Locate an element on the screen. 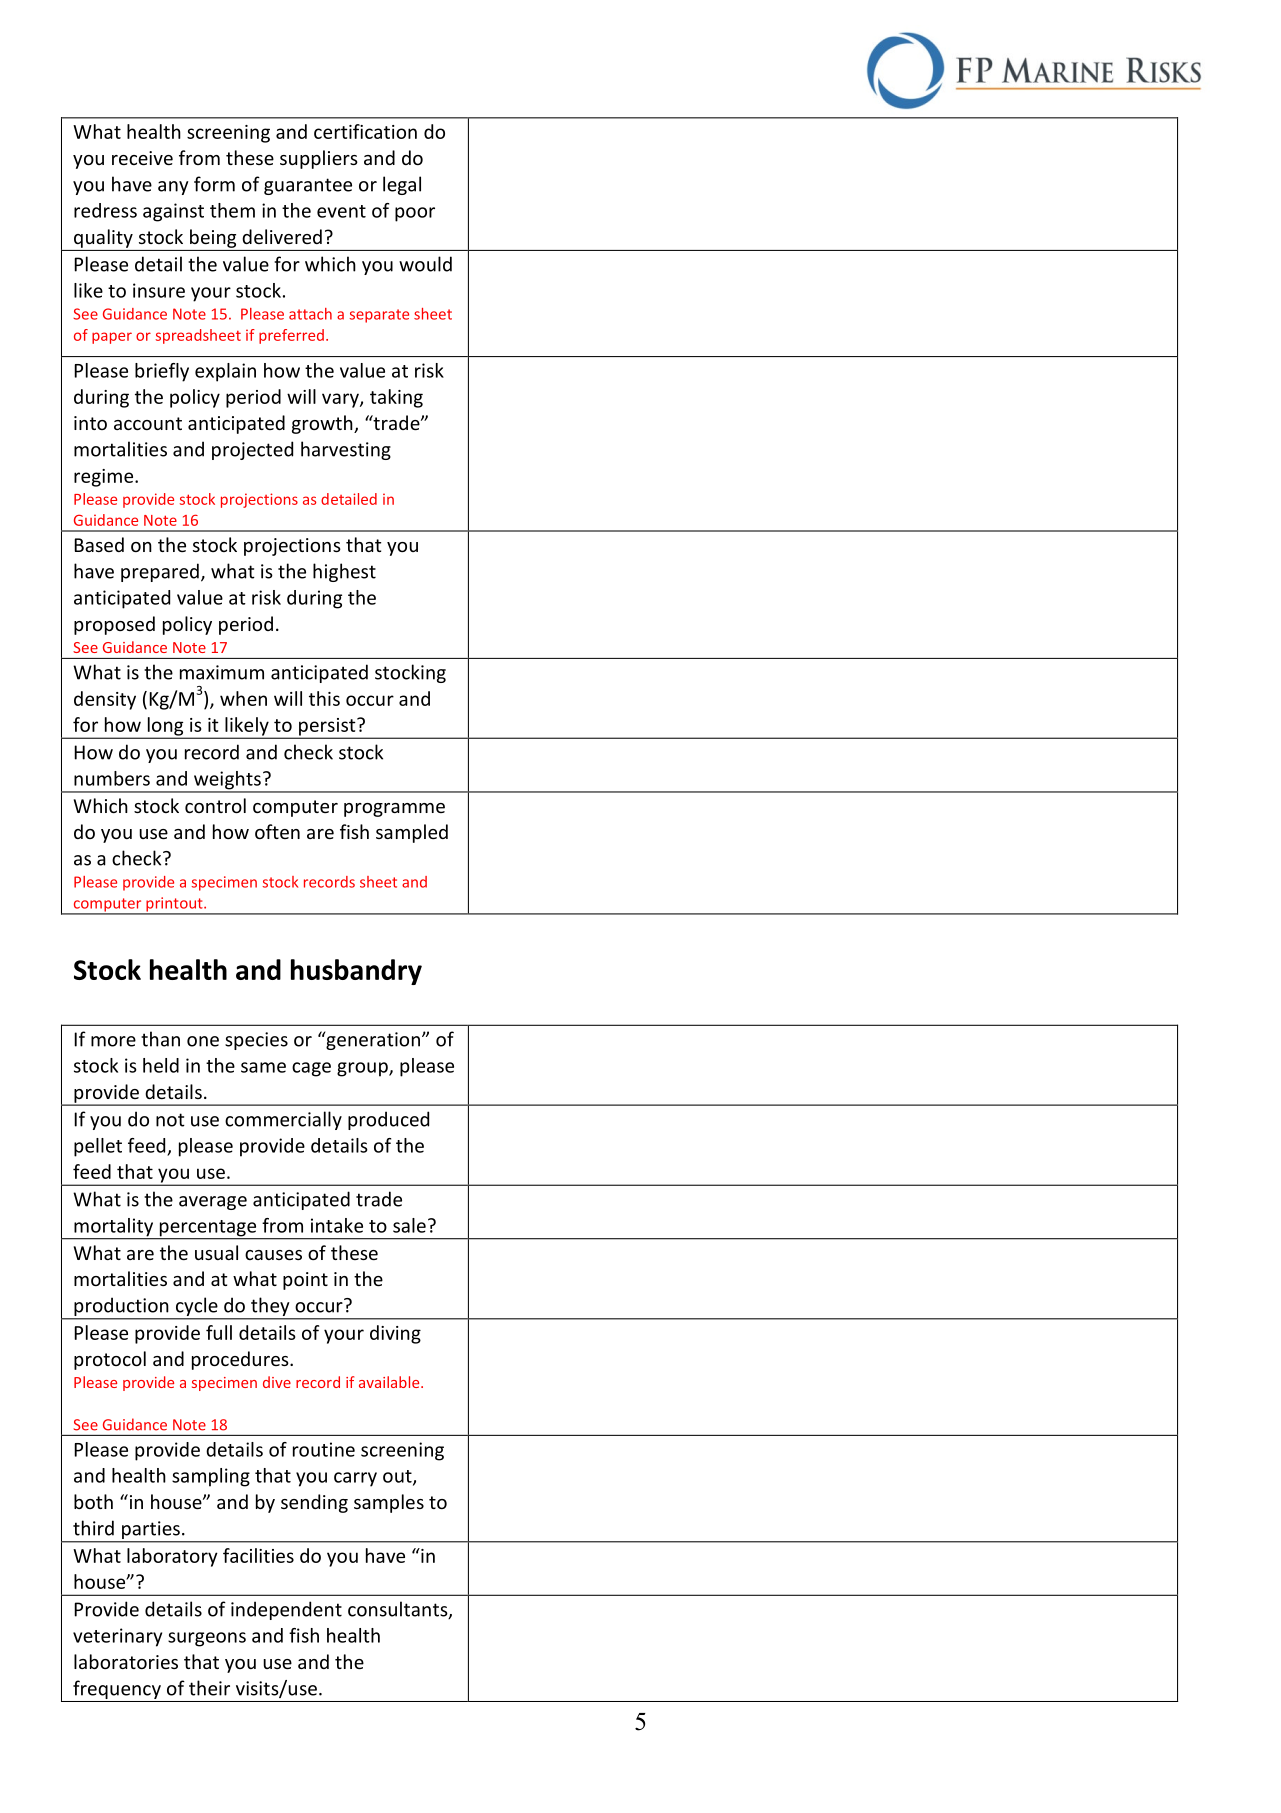  highest is located at coordinates (344, 572).
